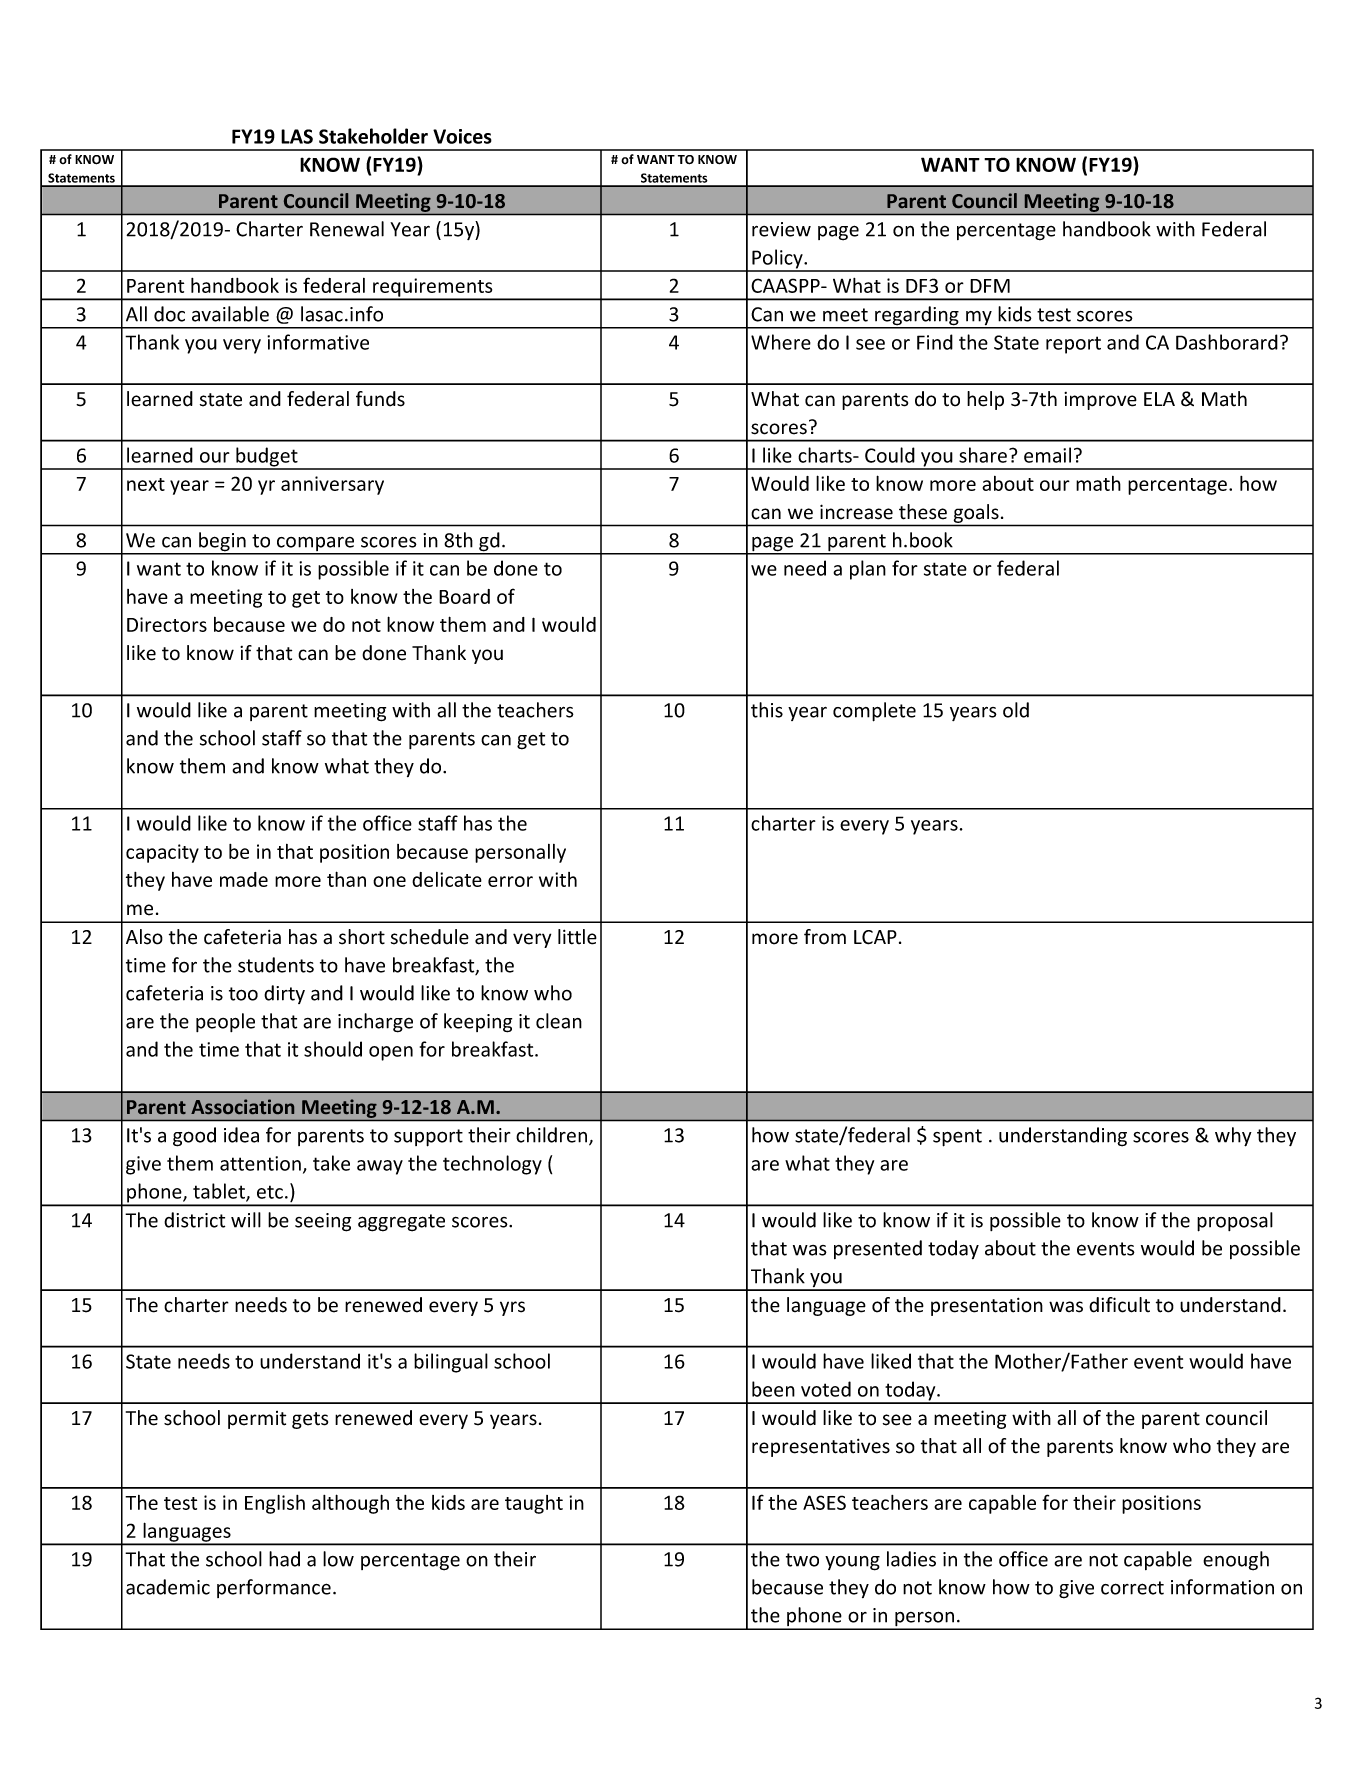 This document has height=1766, width=1365. What do you see at coordinates (802, 1560) in the document?
I see `two` at bounding box center [802, 1560].
